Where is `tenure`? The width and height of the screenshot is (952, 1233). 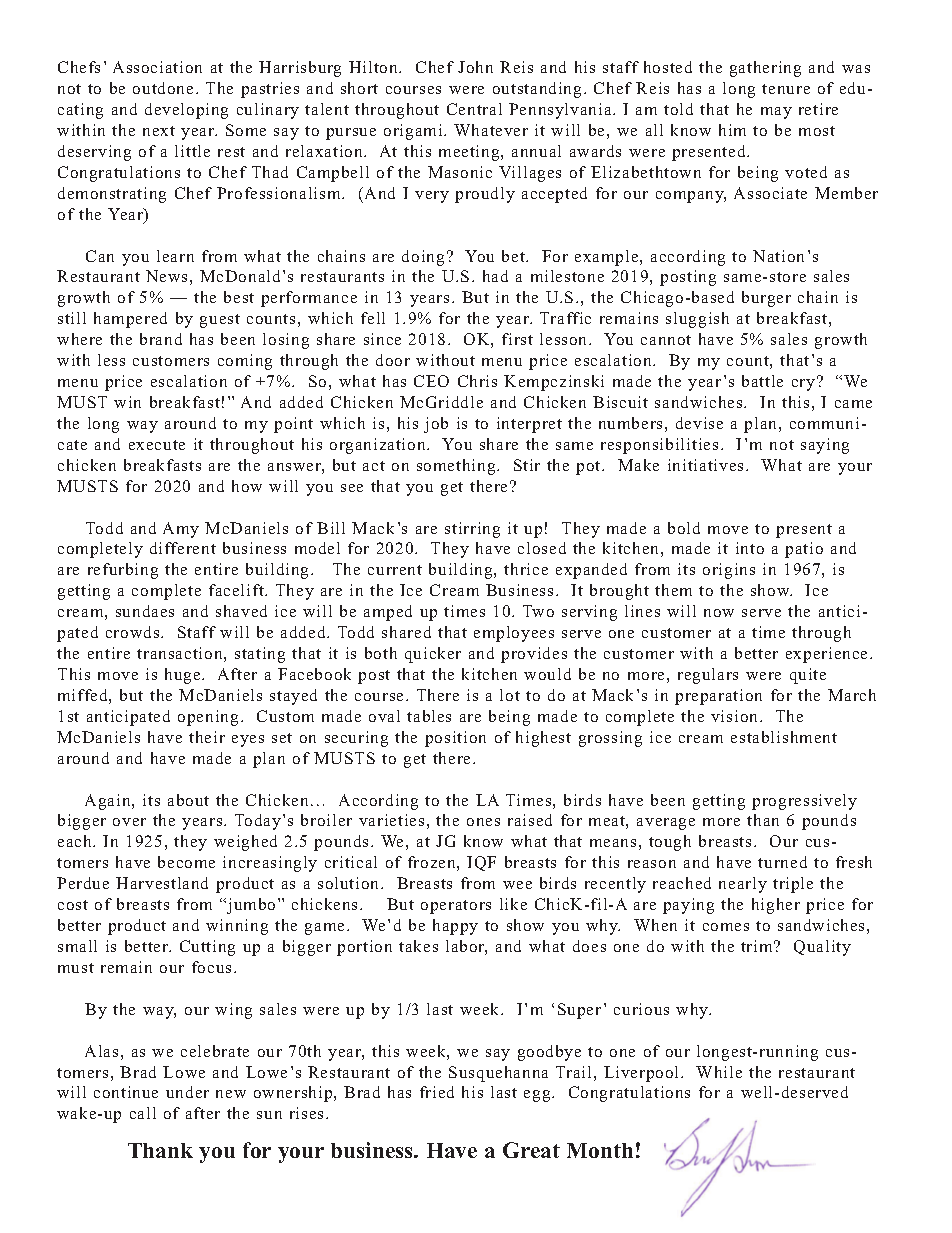 tenure is located at coordinates (786, 89).
